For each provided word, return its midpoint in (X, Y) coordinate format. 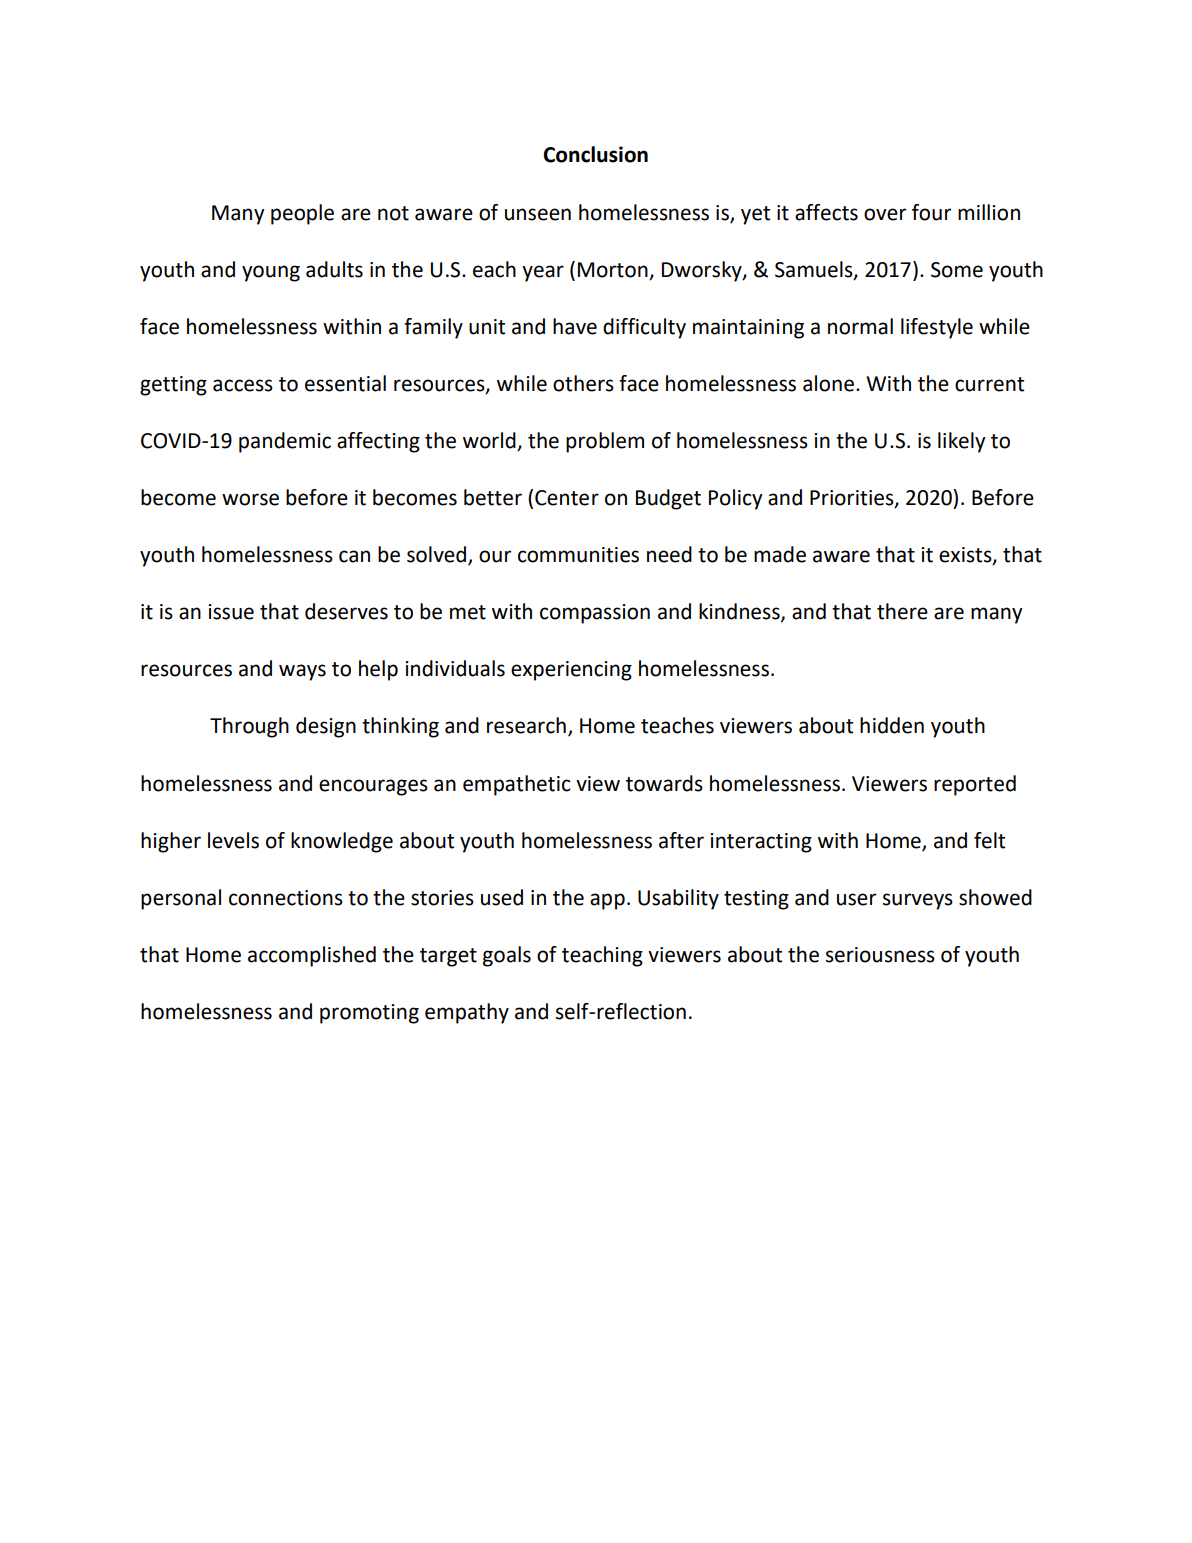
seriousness (880, 955)
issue (231, 612)
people (302, 214)
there (902, 611)
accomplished (312, 956)
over (885, 214)
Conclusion (595, 154)
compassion (595, 614)
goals (507, 956)
